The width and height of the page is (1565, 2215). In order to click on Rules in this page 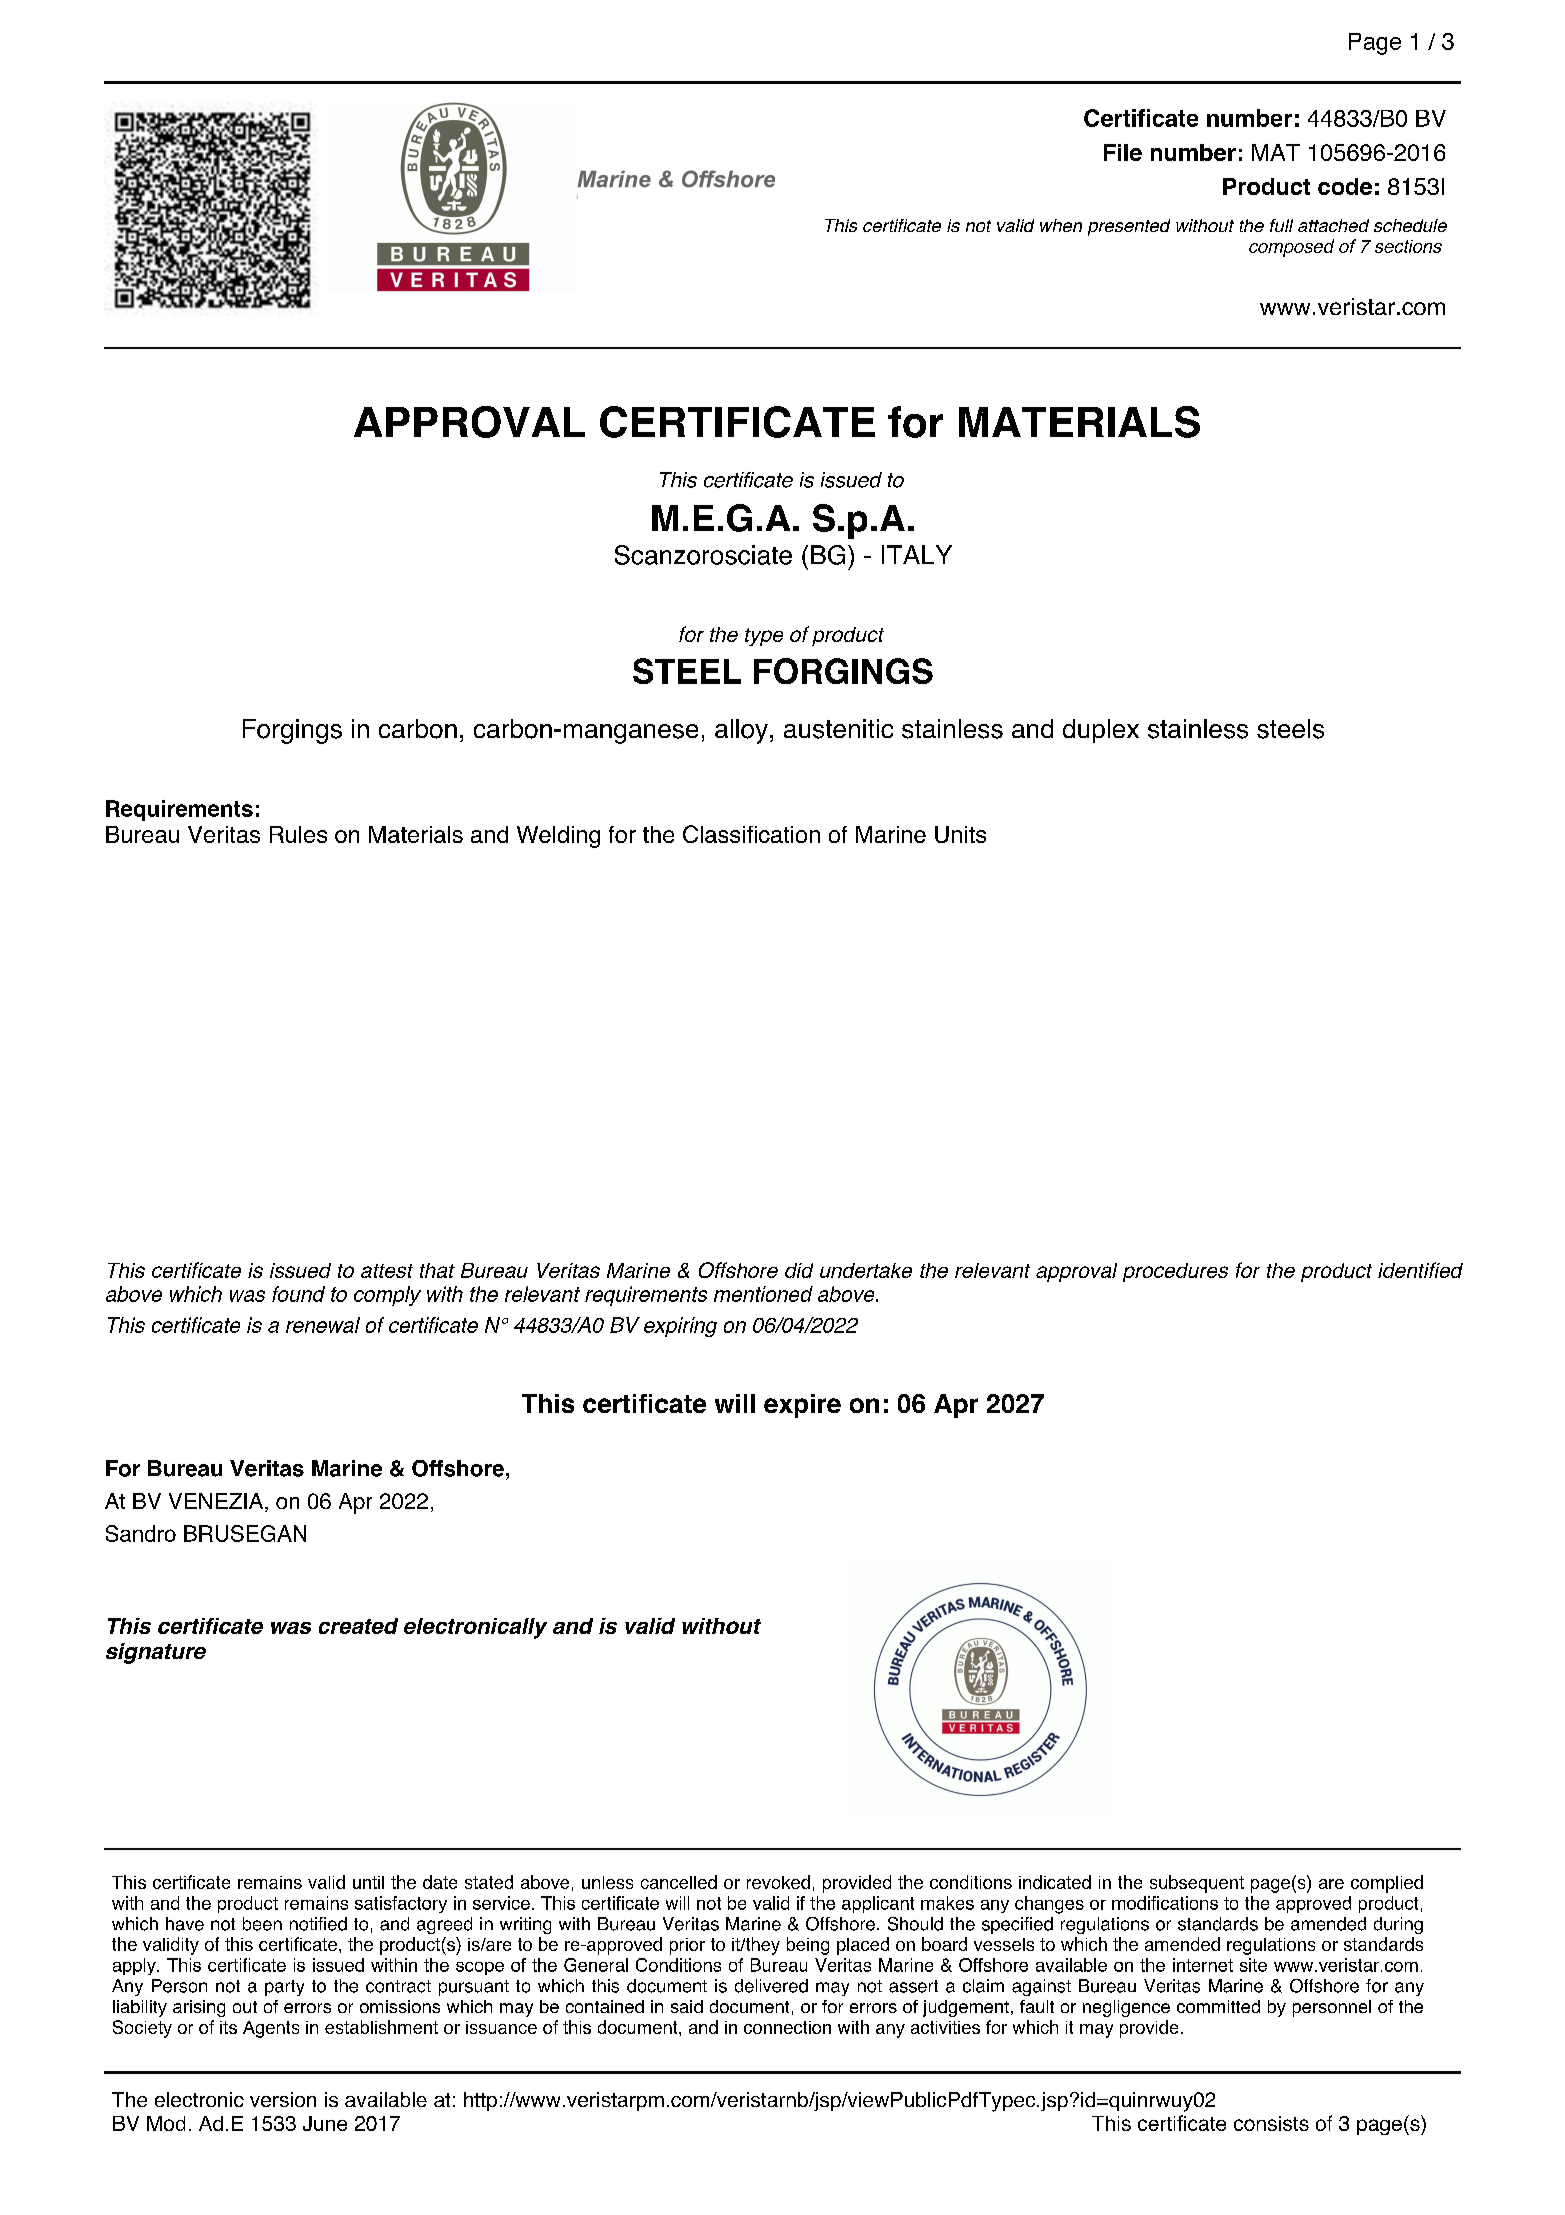, I will do `click(298, 834)`.
